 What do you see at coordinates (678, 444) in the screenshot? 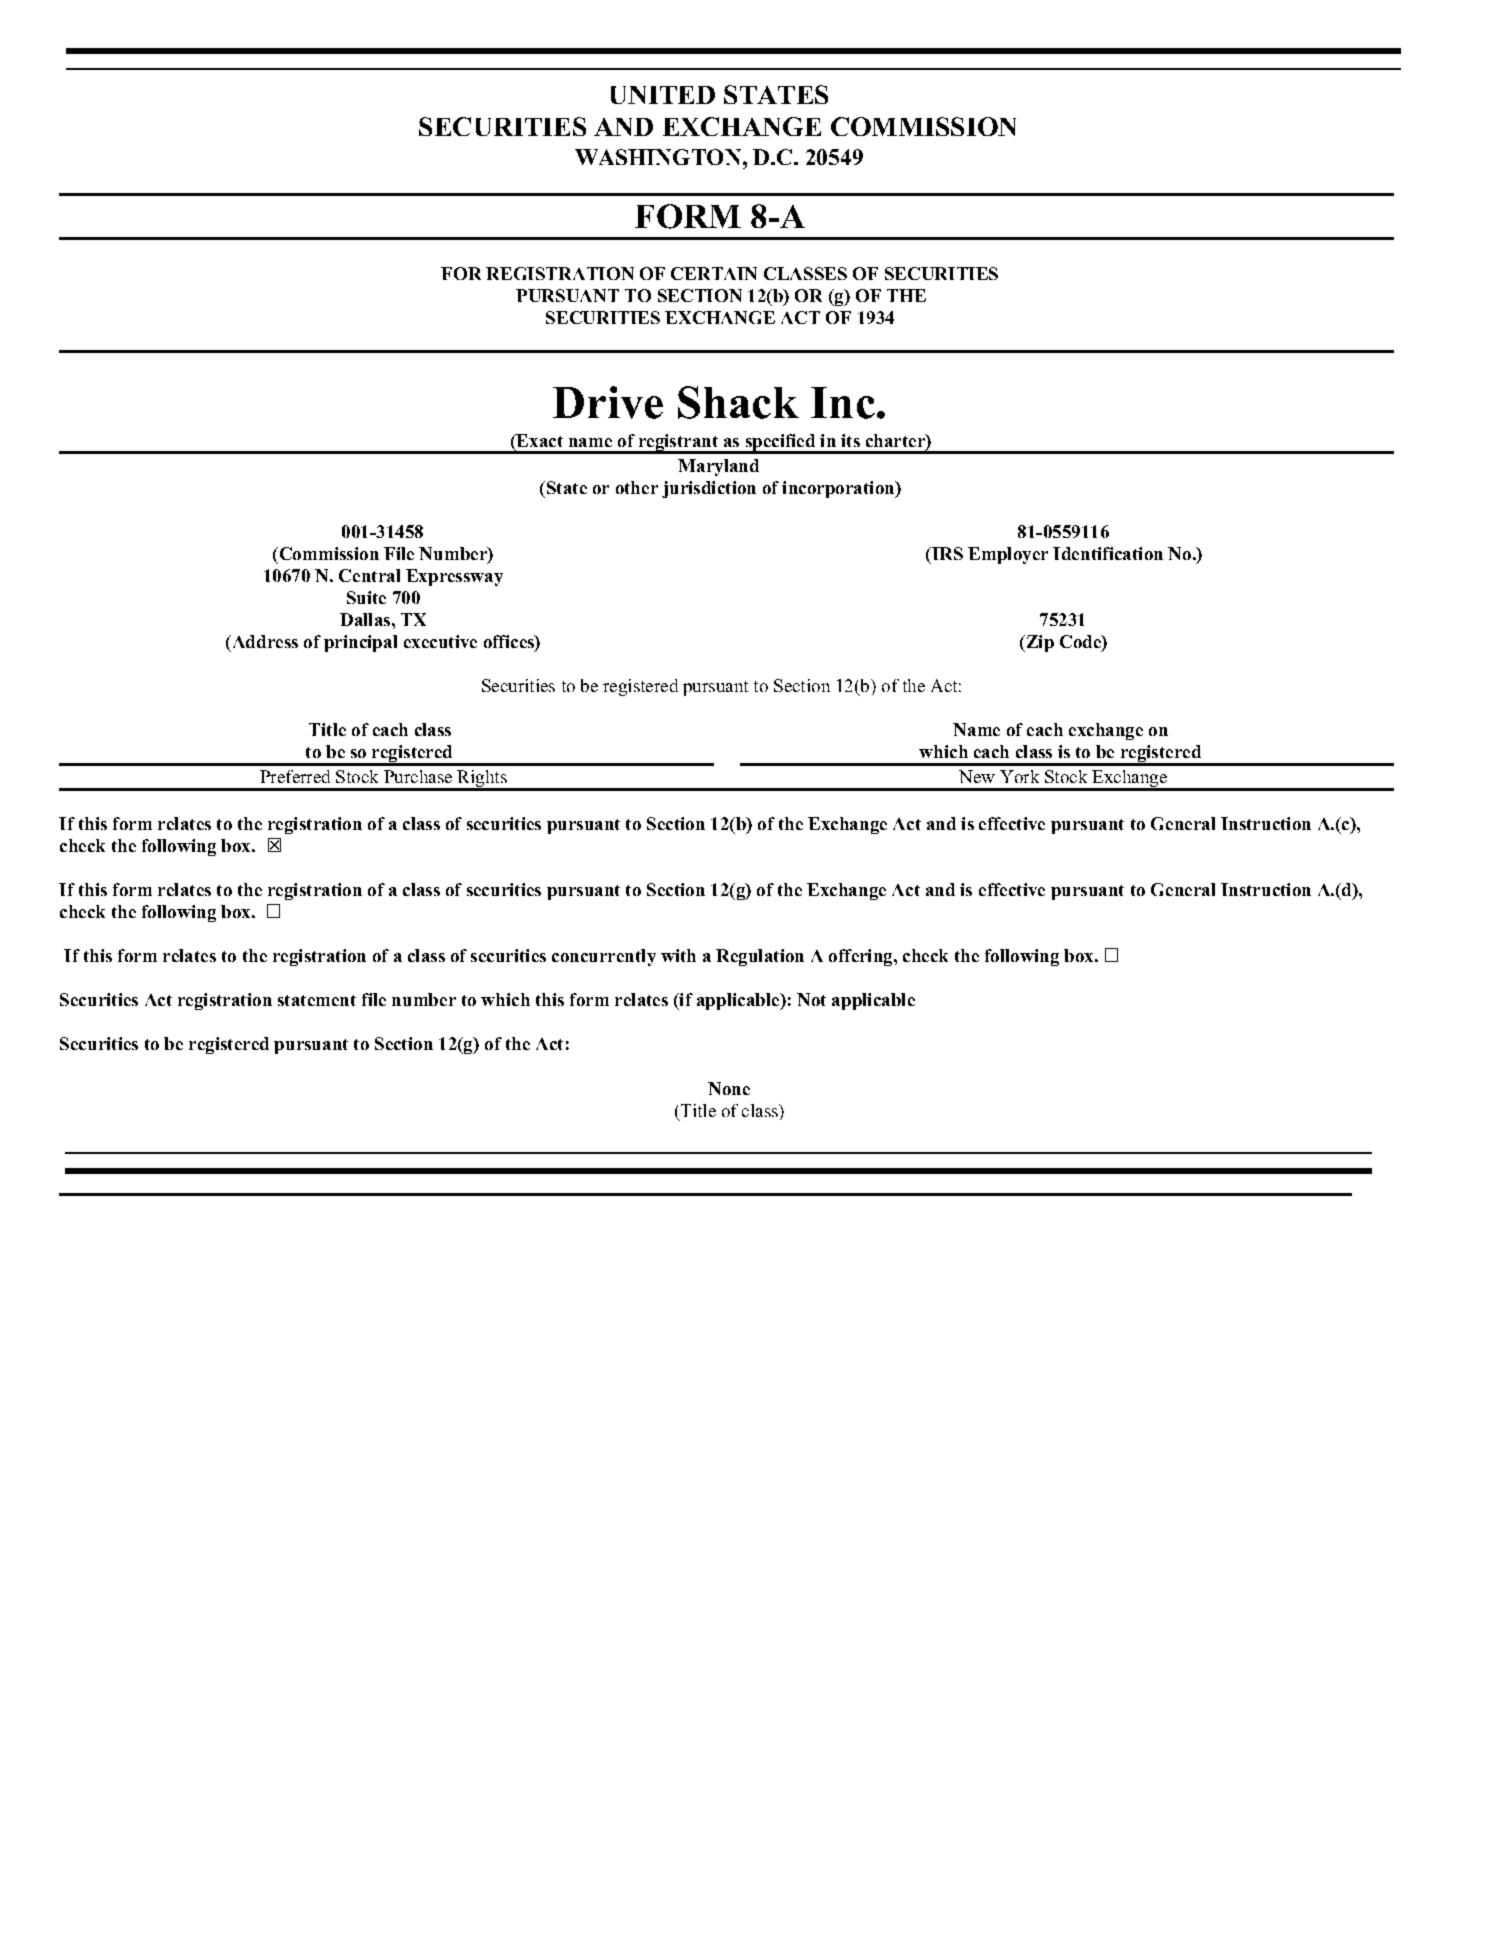
I see `registrant` at bounding box center [678, 444].
